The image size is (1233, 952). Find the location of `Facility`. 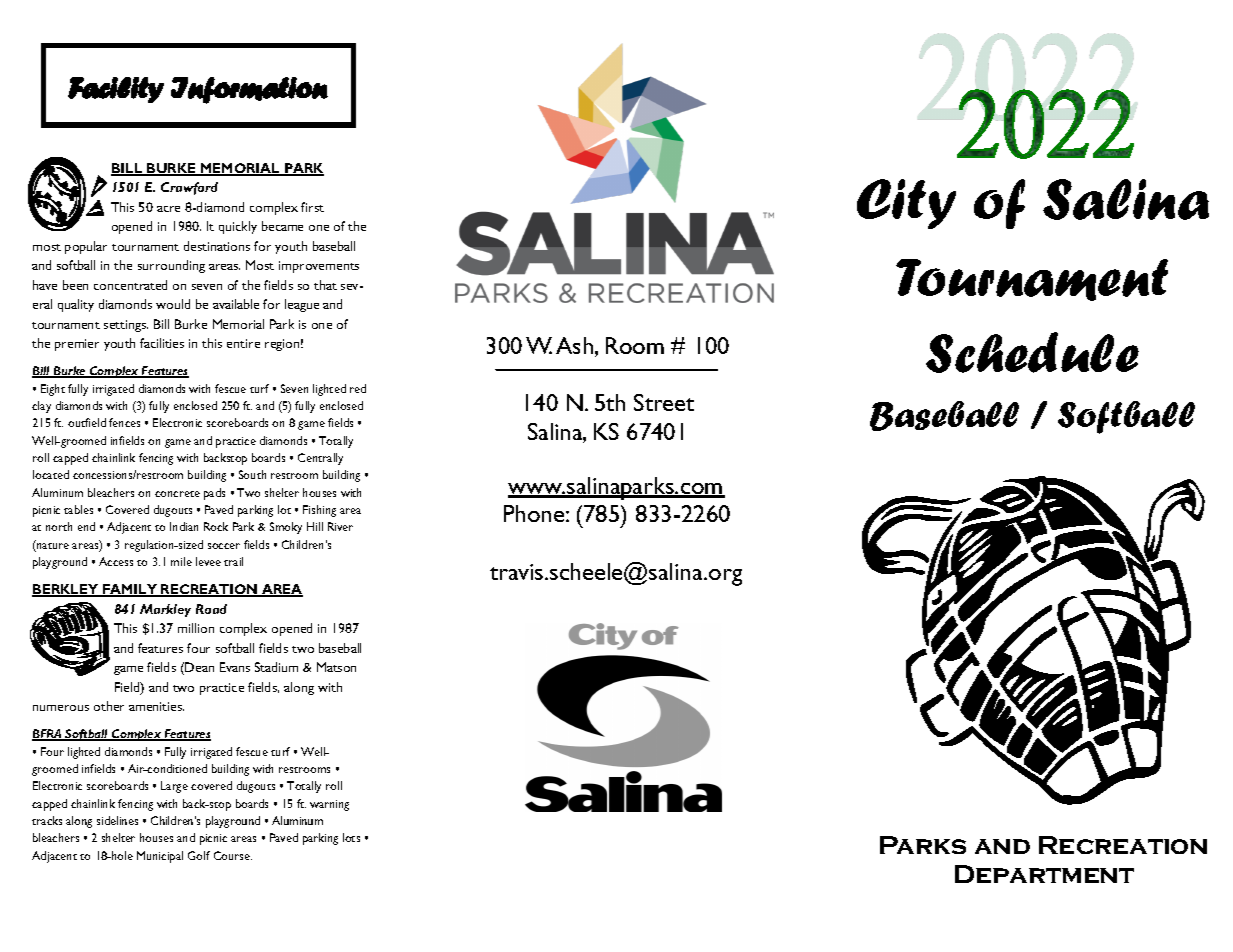

Facility is located at coordinates (116, 90).
